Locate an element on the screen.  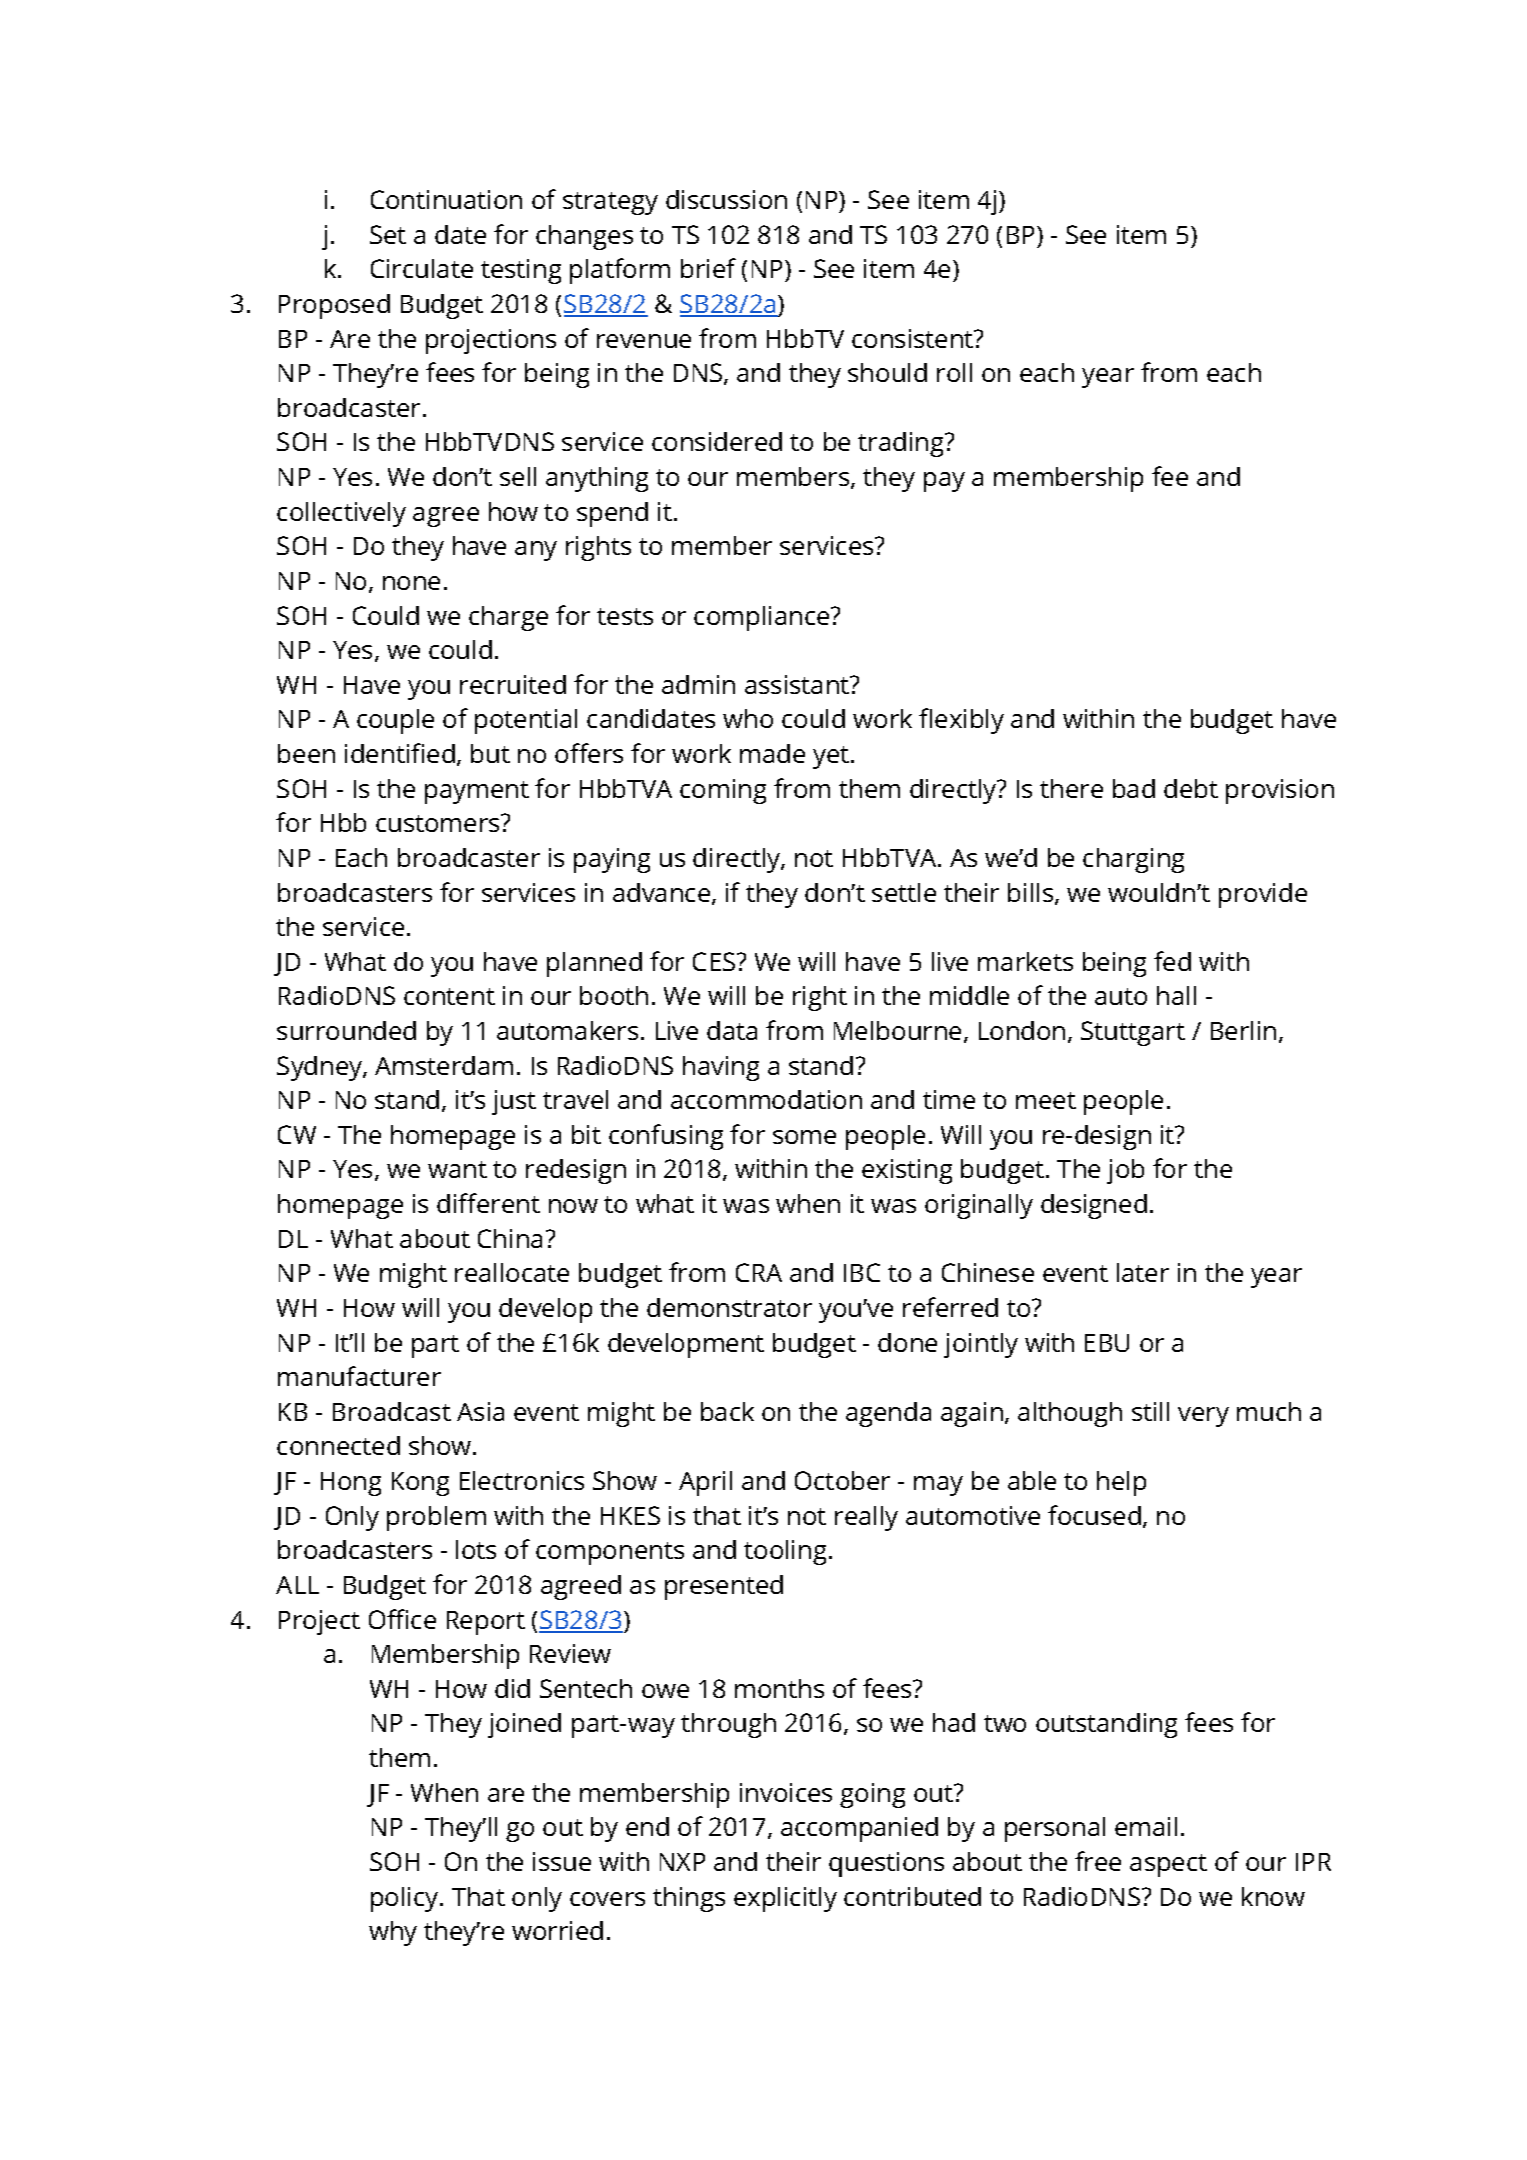
manufacturer is located at coordinates (359, 1376).
